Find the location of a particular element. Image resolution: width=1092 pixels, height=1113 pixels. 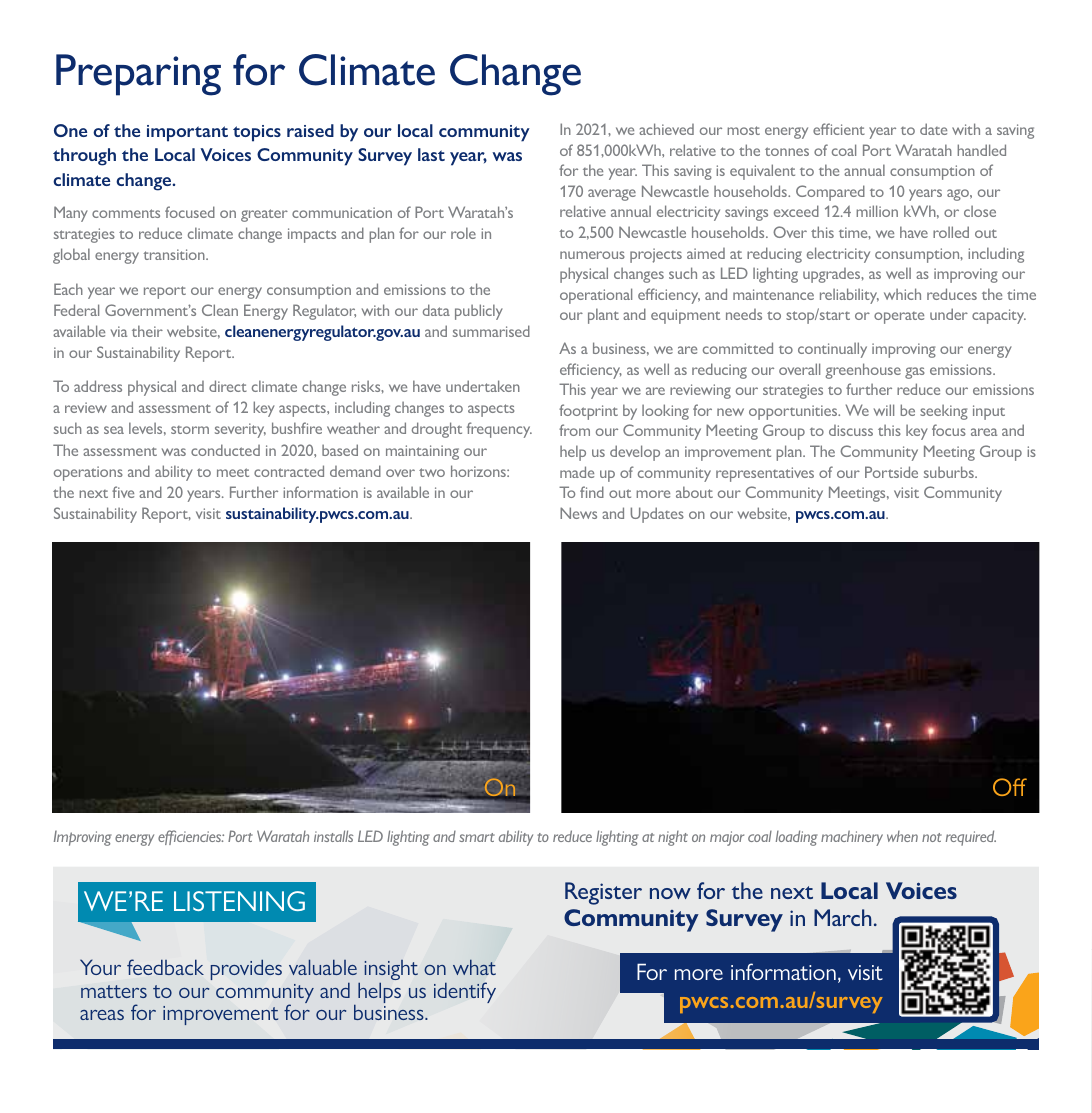

summarised is located at coordinates (491, 331).
